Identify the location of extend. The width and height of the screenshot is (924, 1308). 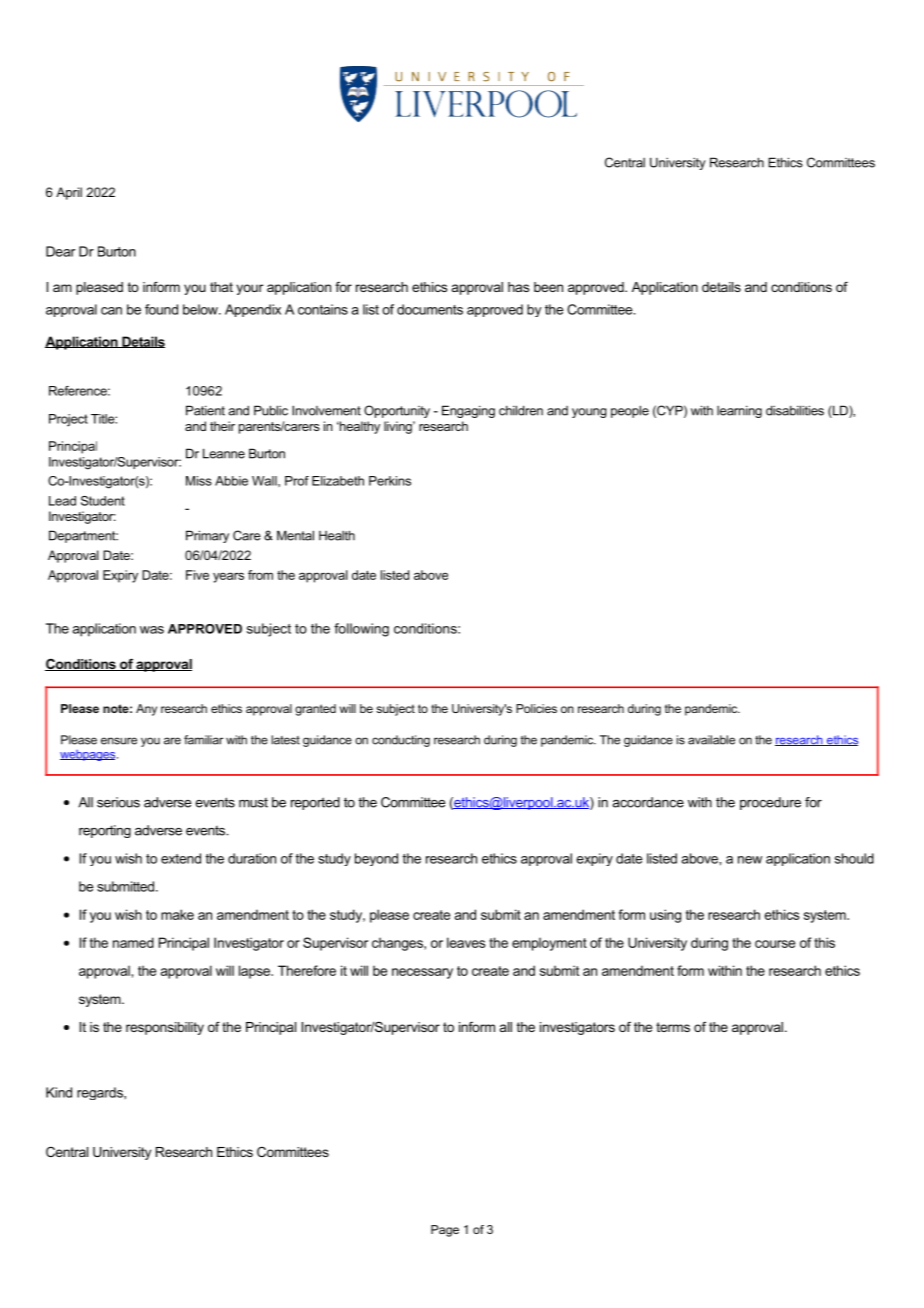
(181, 858).
